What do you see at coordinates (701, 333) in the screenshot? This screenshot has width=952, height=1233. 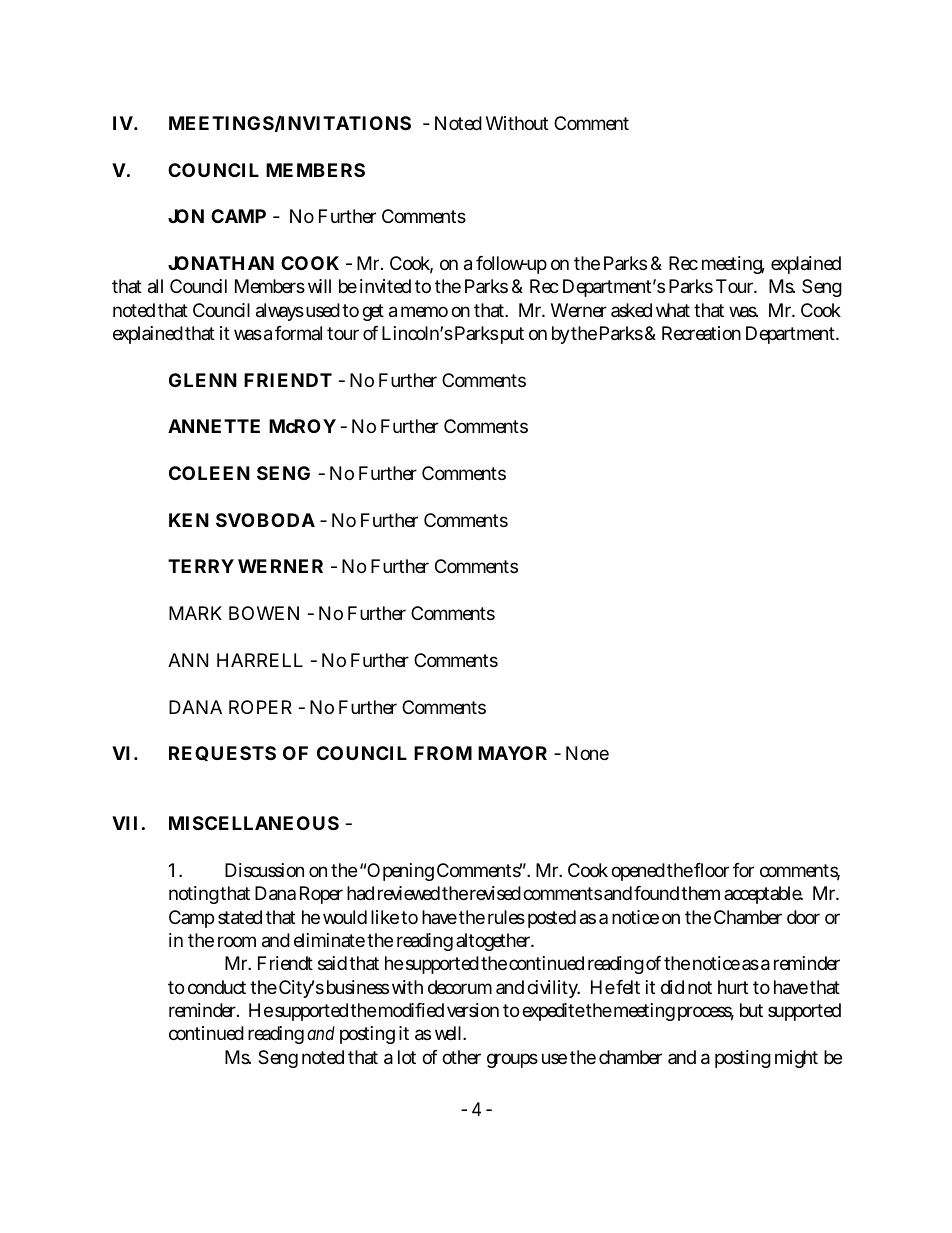 I see `Recreation` at bounding box center [701, 333].
